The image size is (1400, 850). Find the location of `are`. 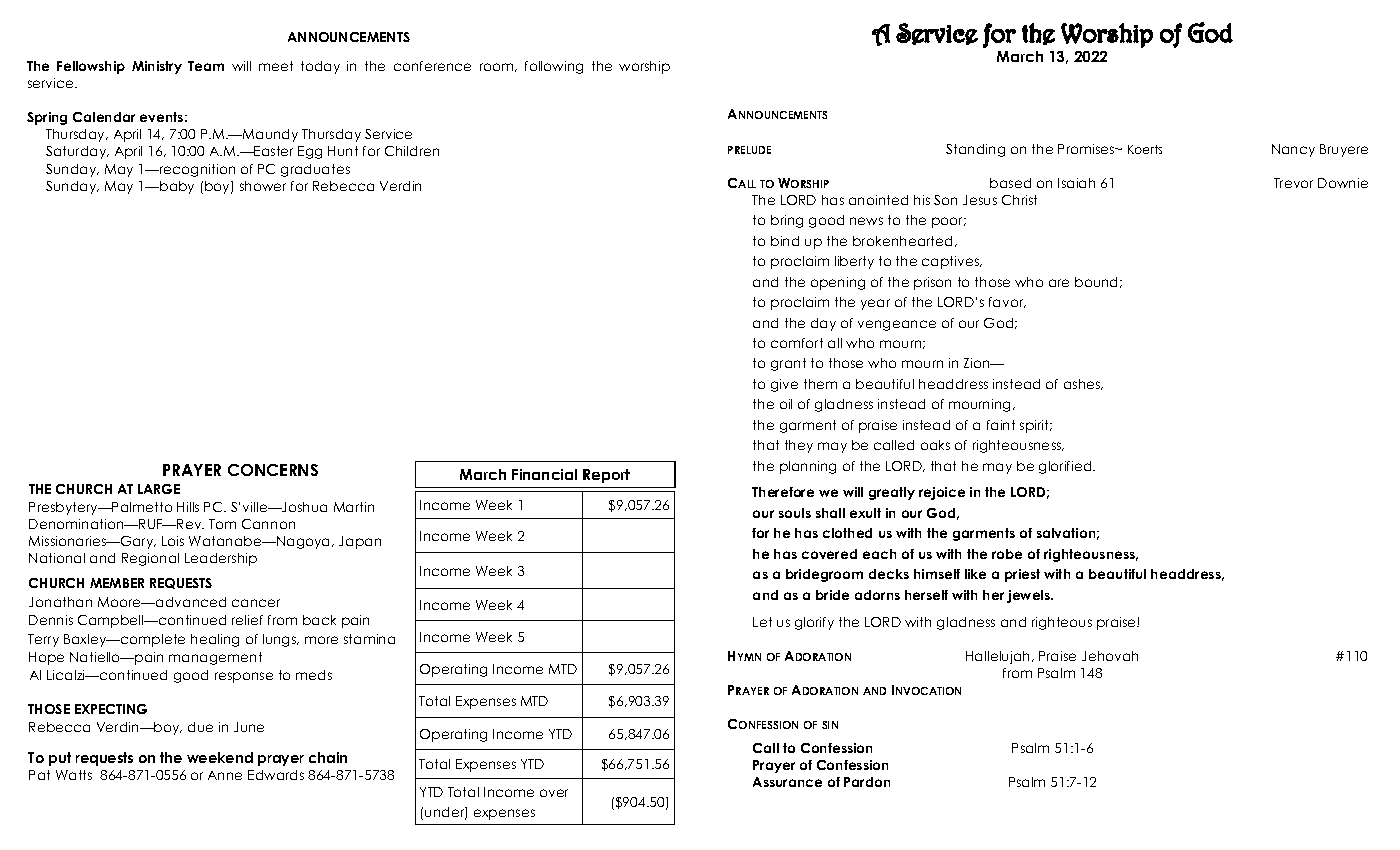

are is located at coordinates (1059, 283).
